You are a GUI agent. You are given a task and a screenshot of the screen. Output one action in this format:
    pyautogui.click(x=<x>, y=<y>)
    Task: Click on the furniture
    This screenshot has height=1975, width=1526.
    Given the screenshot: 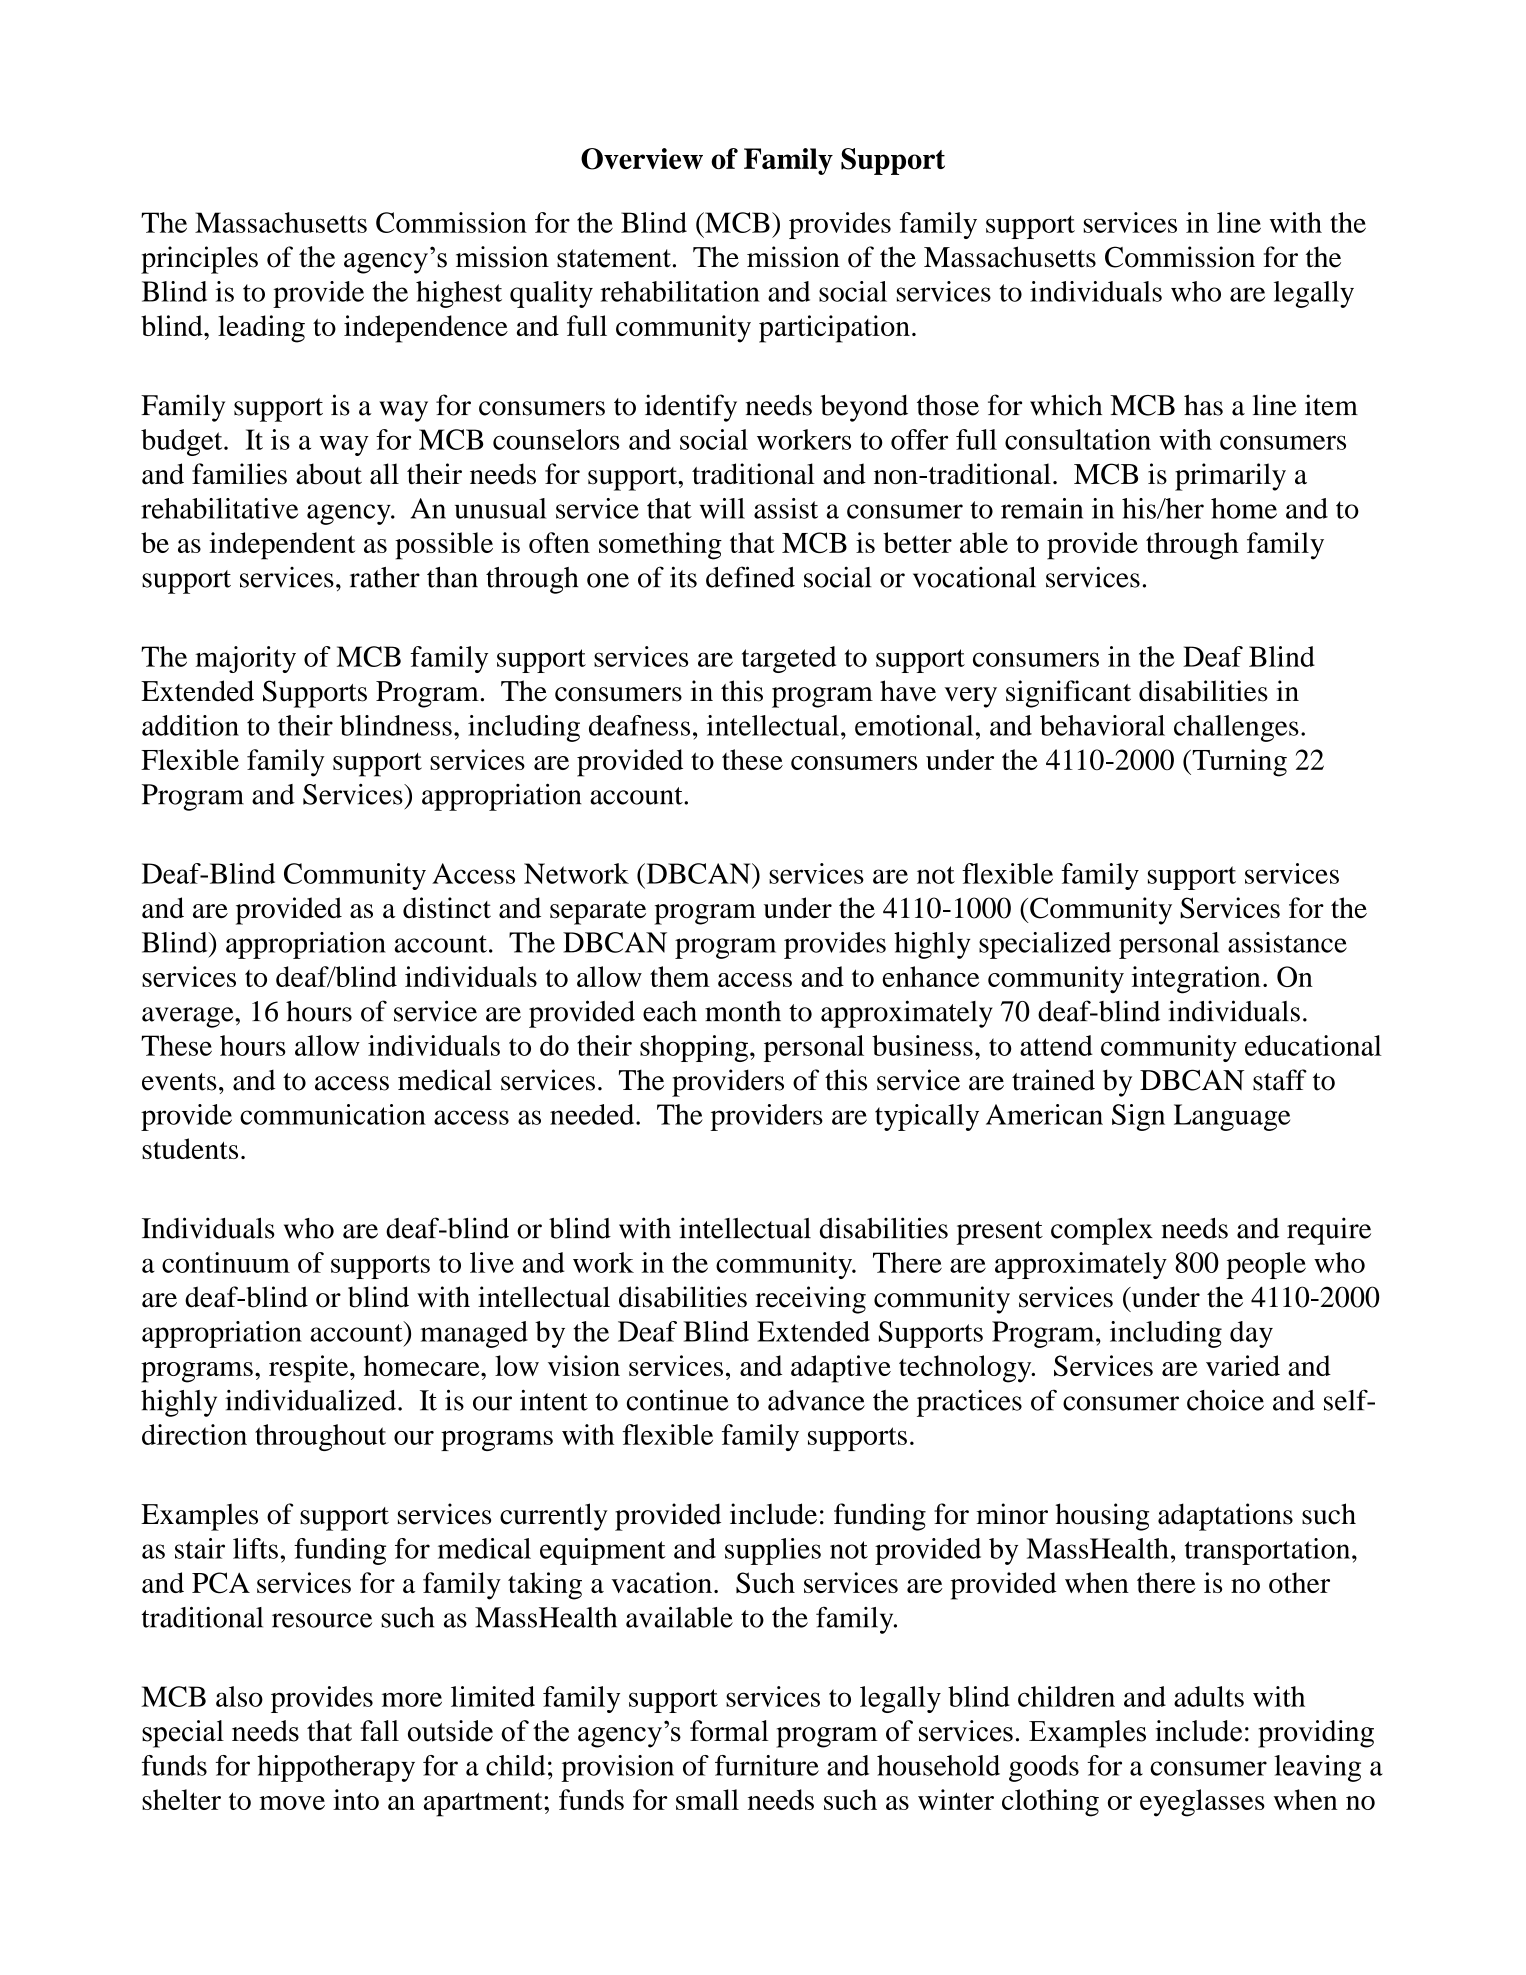 What is the action you would take?
    pyautogui.click(x=767, y=1765)
